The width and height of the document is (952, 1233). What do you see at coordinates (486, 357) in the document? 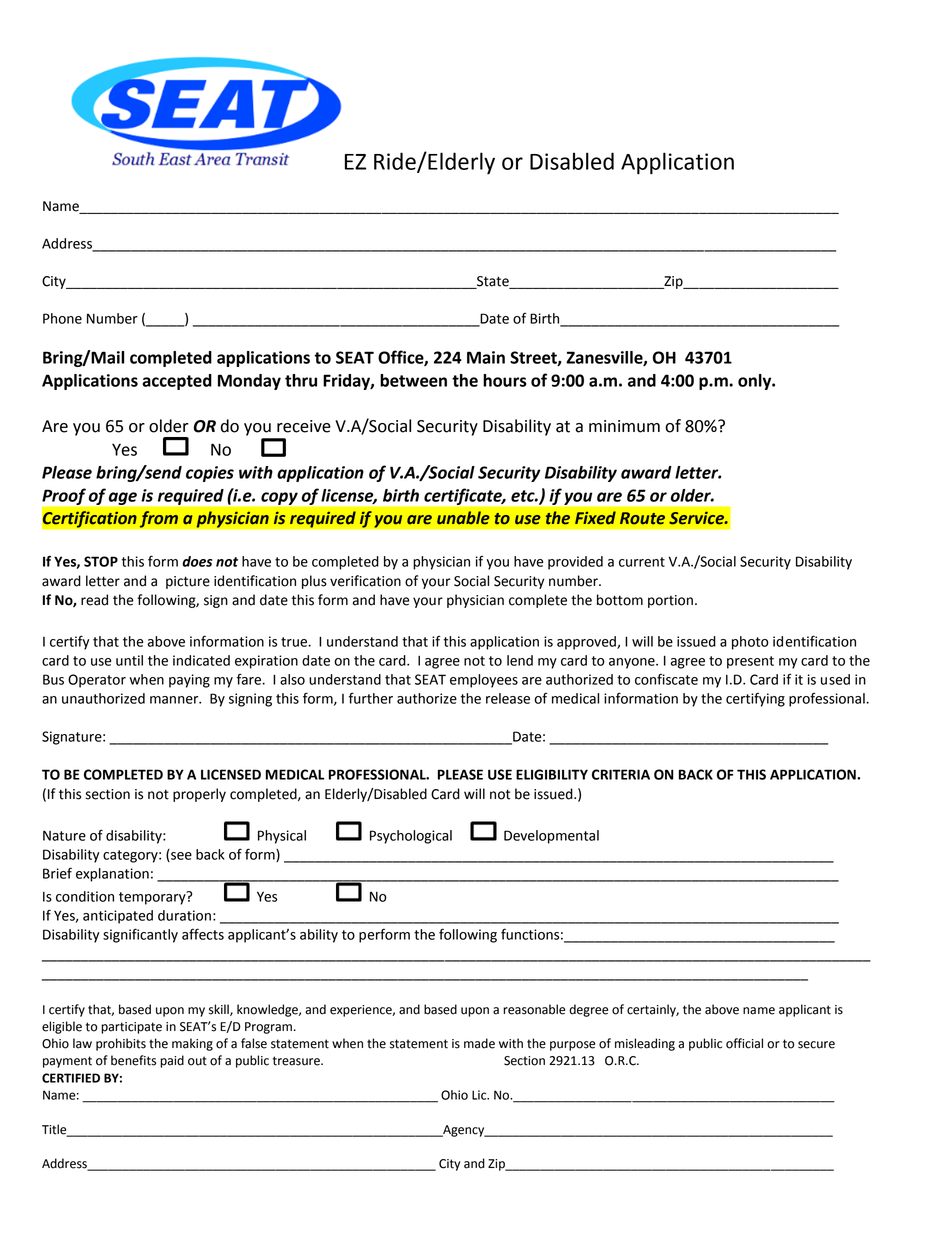
I see `Main` at bounding box center [486, 357].
